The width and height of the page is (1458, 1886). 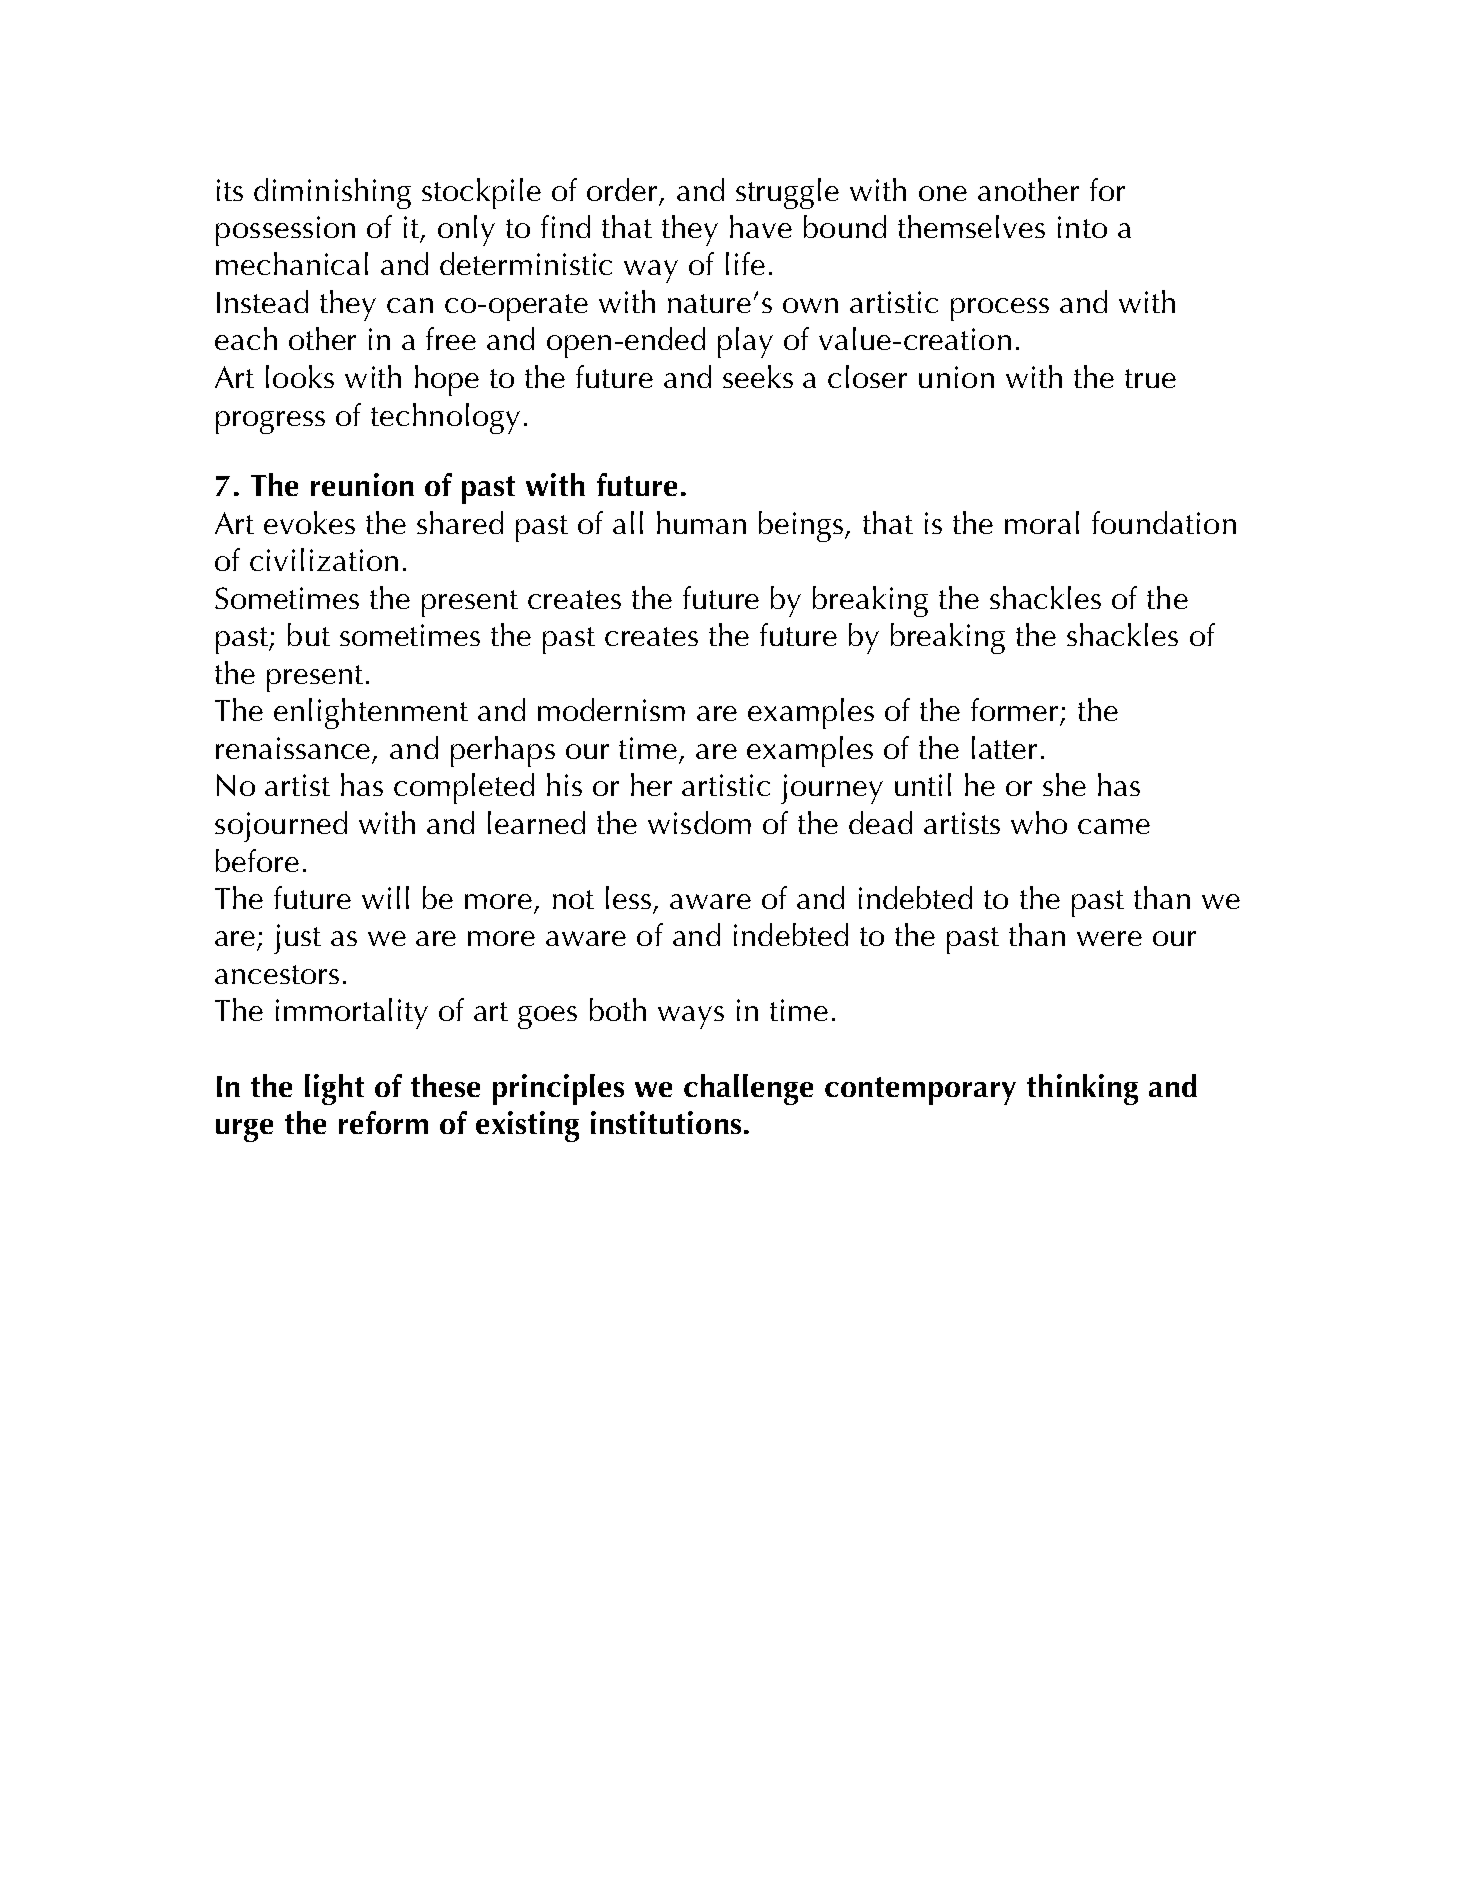 What do you see at coordinates (1150, 378) in the page?
I see `true` at bounding box center [1150, 378].
